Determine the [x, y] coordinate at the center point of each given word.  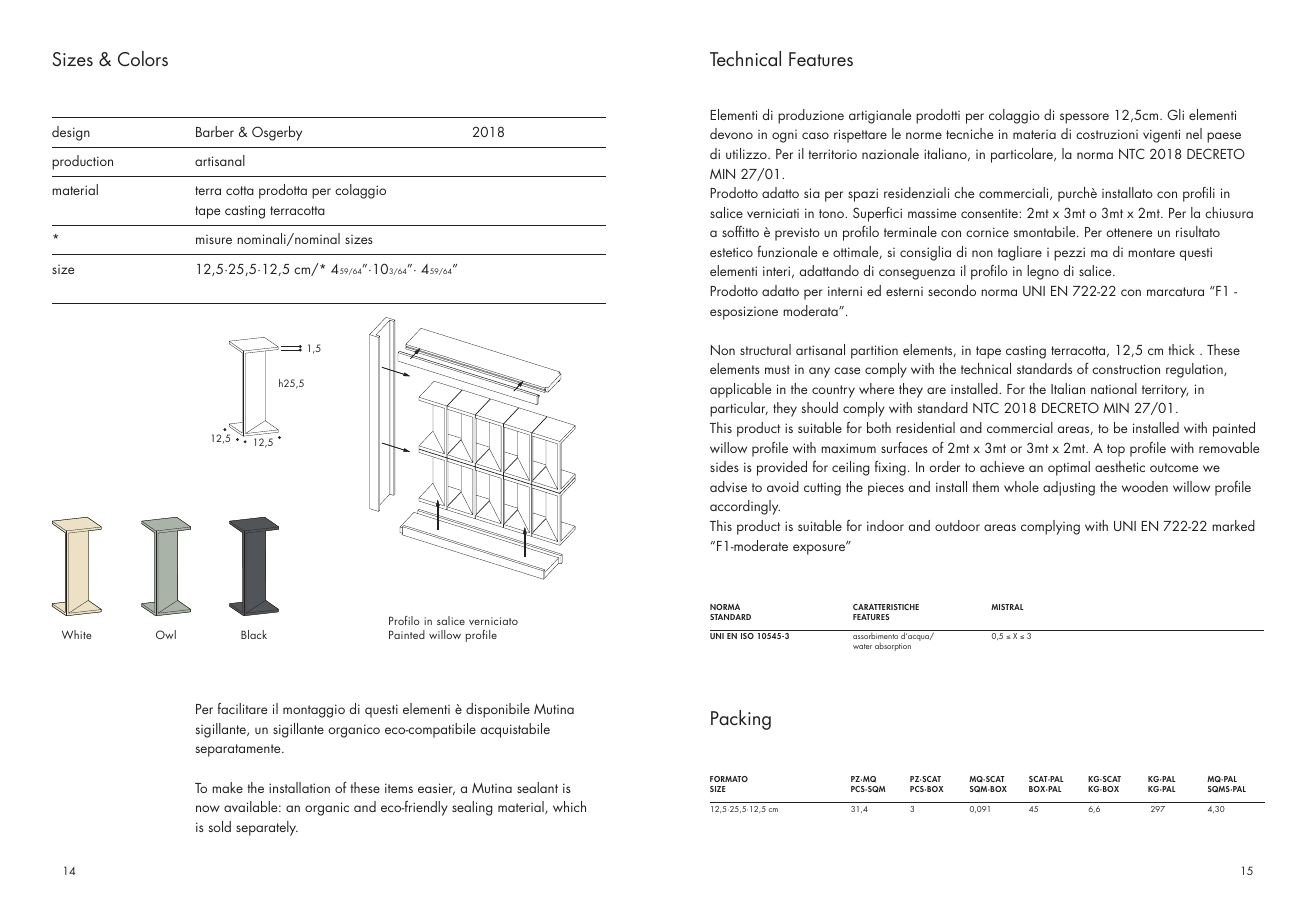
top [1116, 450]
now [208, 808]
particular [739, 409]
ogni [784, 136]
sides [724, 466]
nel [1194, 133]
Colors [143, 58]
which [569, 806]
